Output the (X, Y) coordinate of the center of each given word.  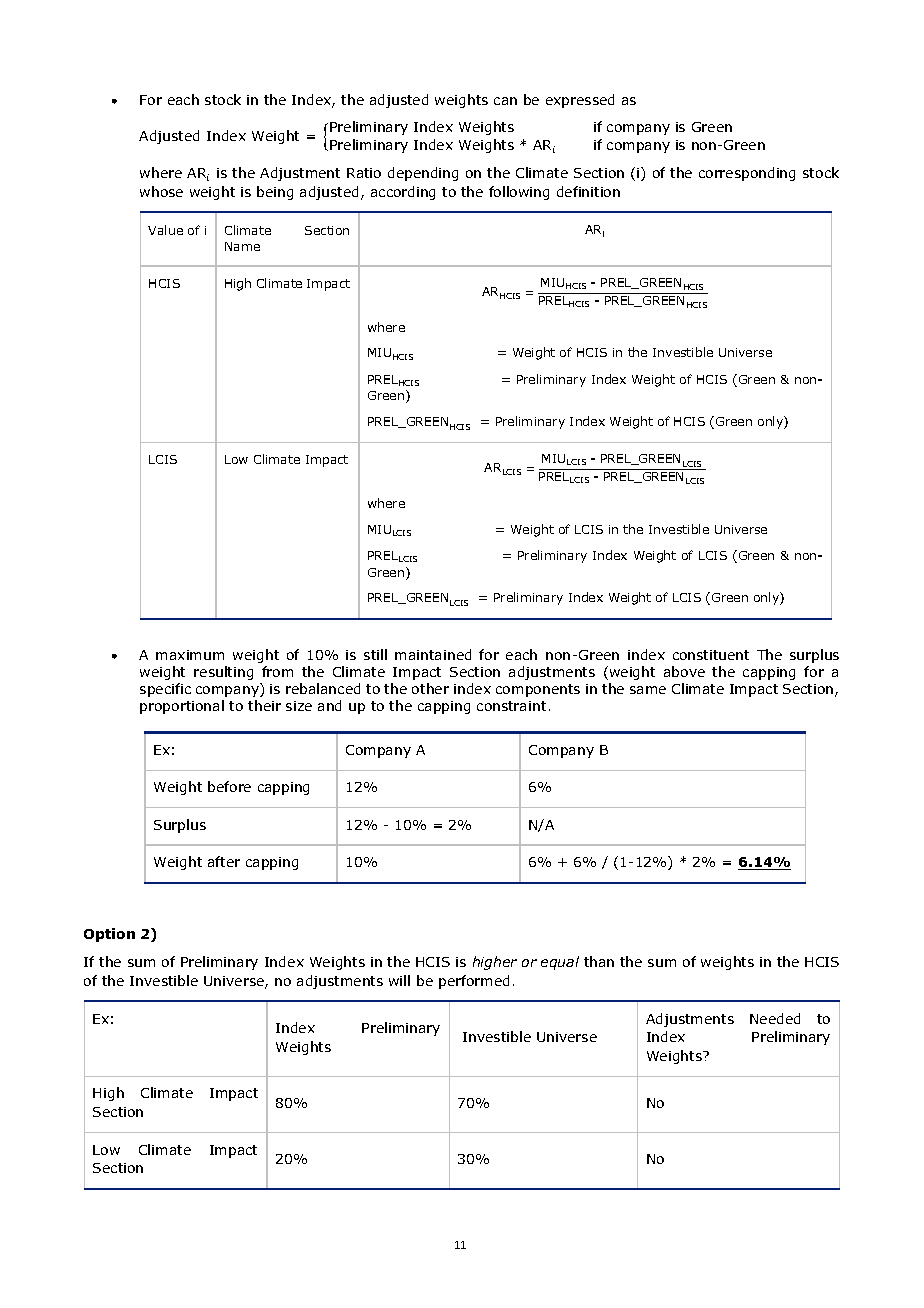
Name (242, 246)
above (684, 671)
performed (474, 982)
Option (109, 935)
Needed (775, 1018)
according (403, 193)
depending (423, 174)
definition (588, 191)
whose (161, 191)
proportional (182, 707)
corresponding (747, 174)
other (430, 688)
